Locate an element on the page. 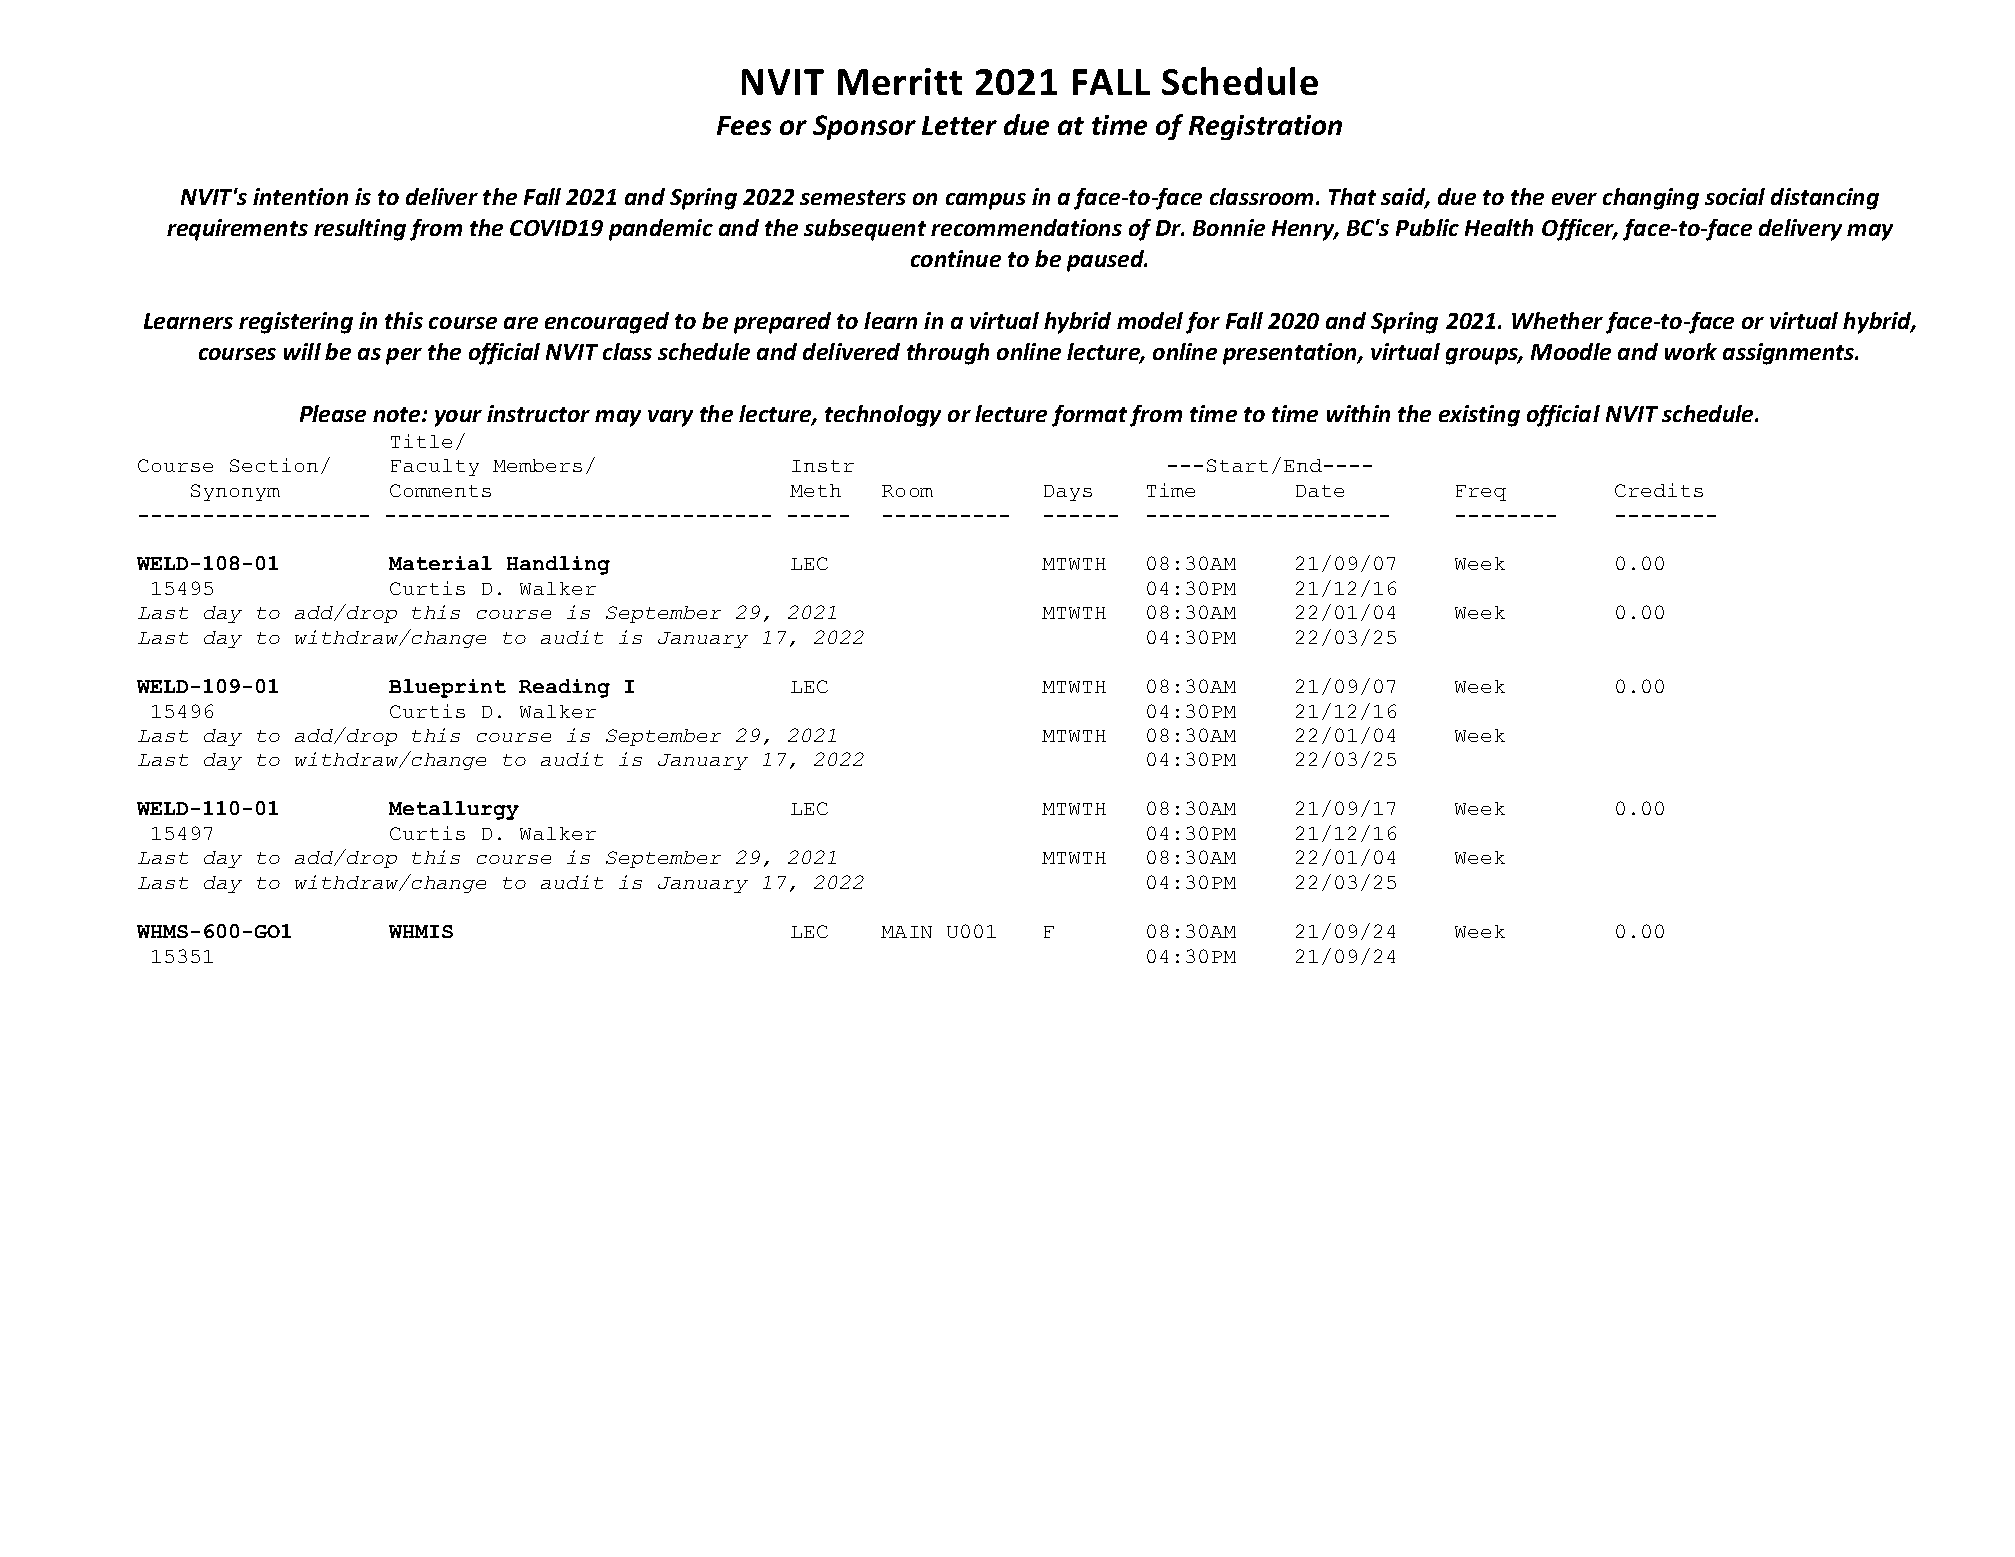  changing is located at coordinates (1651, 199).
